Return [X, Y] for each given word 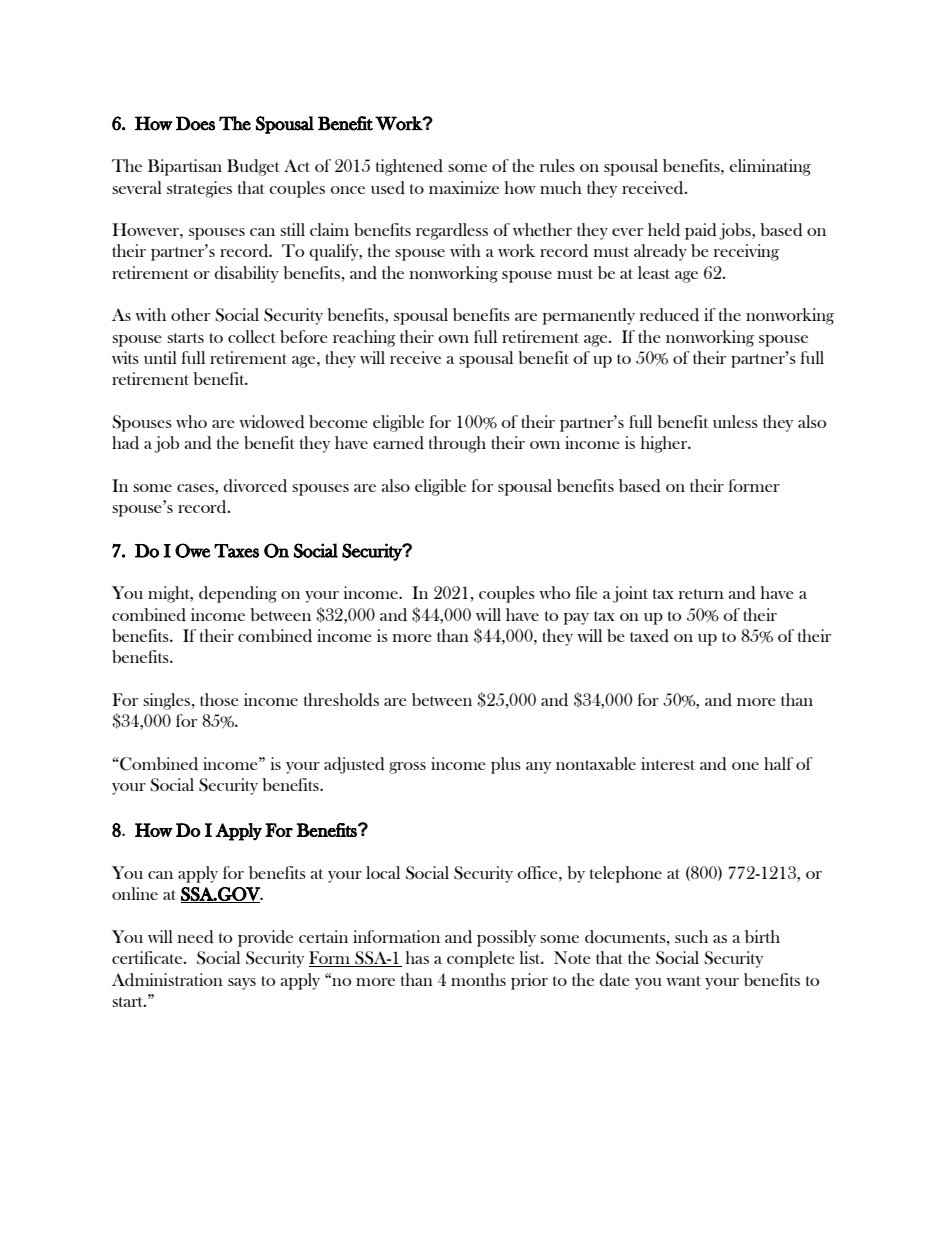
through [457, 444]
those [219, 699]
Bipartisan [185, 167]
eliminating [770, 167]
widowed [272, 422]
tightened [409, 167]
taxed [649, 636]
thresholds [341, 700]
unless [735, 421]
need [196, 937]
